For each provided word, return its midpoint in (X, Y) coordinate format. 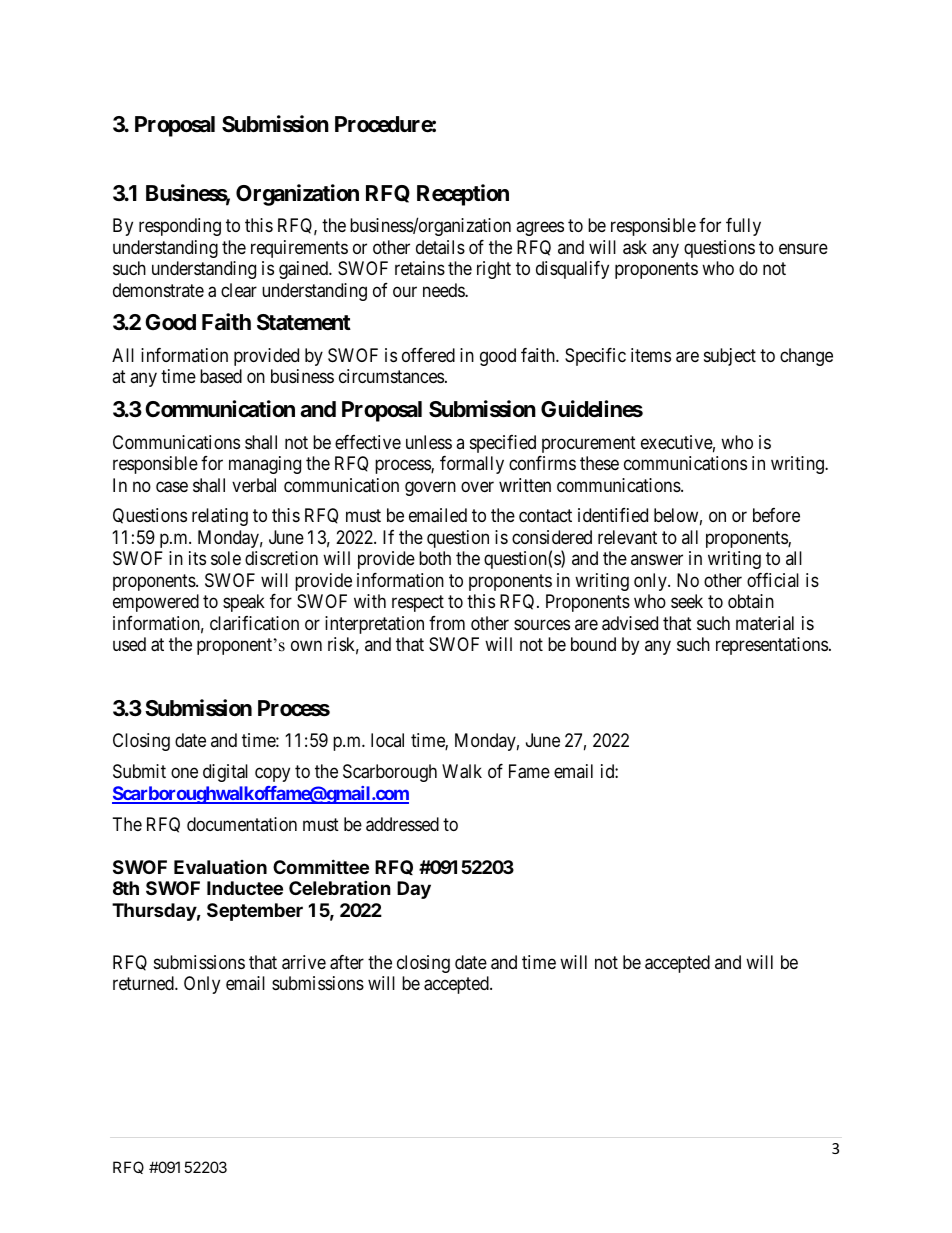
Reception (463, 195)
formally (472, 465)
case (172, 487)
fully (743, 227)
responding (180, 227)
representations (772, 646)
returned (144, 983)
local (387, 740)
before (776, 515)
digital (225, 773)
